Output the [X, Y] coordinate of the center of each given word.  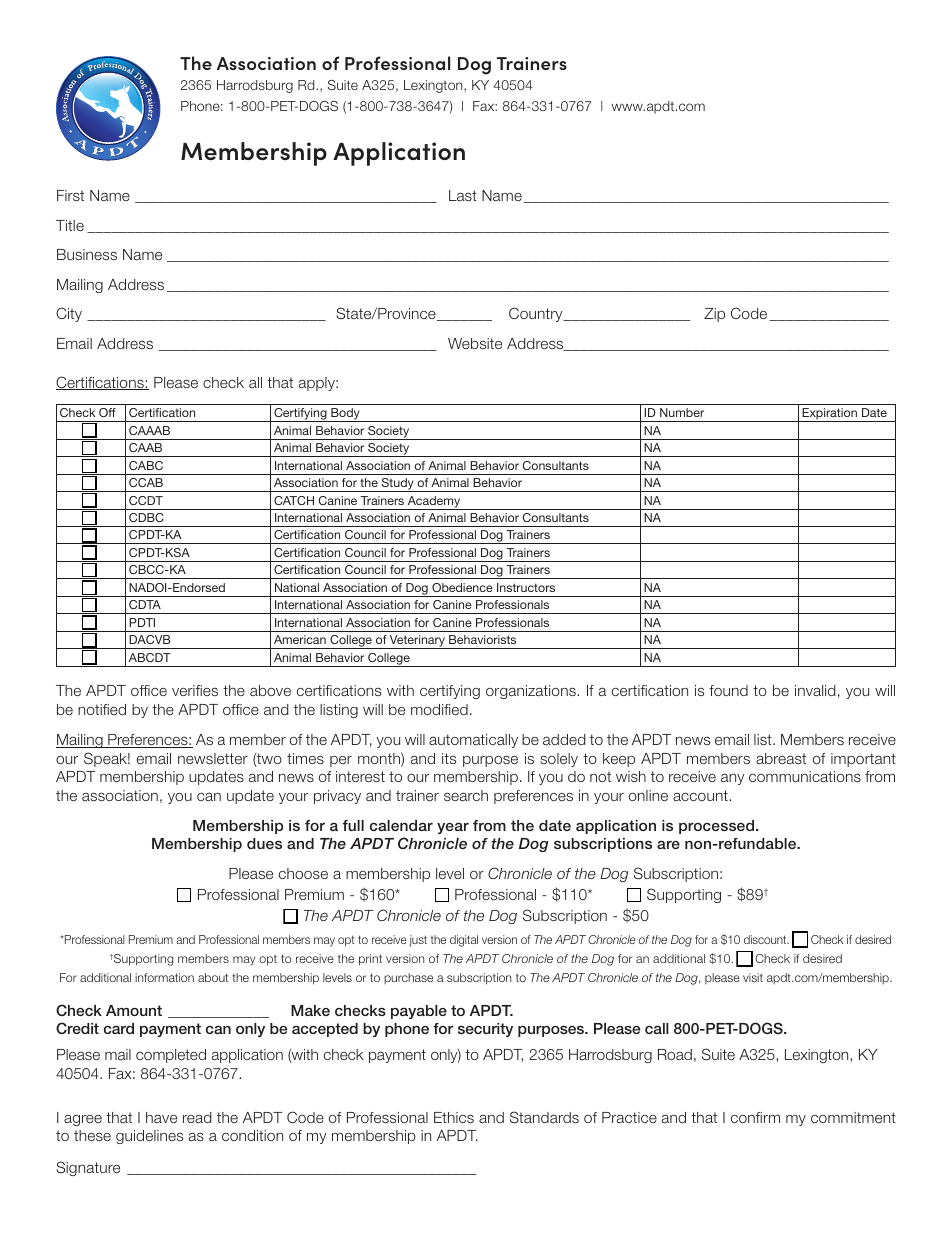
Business [87, 254]
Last [463, 195]
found [728, 690]
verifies [195, 690]
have [161, 1117]
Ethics [454, 1117]
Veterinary [417, 642]
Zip [714, 315]
